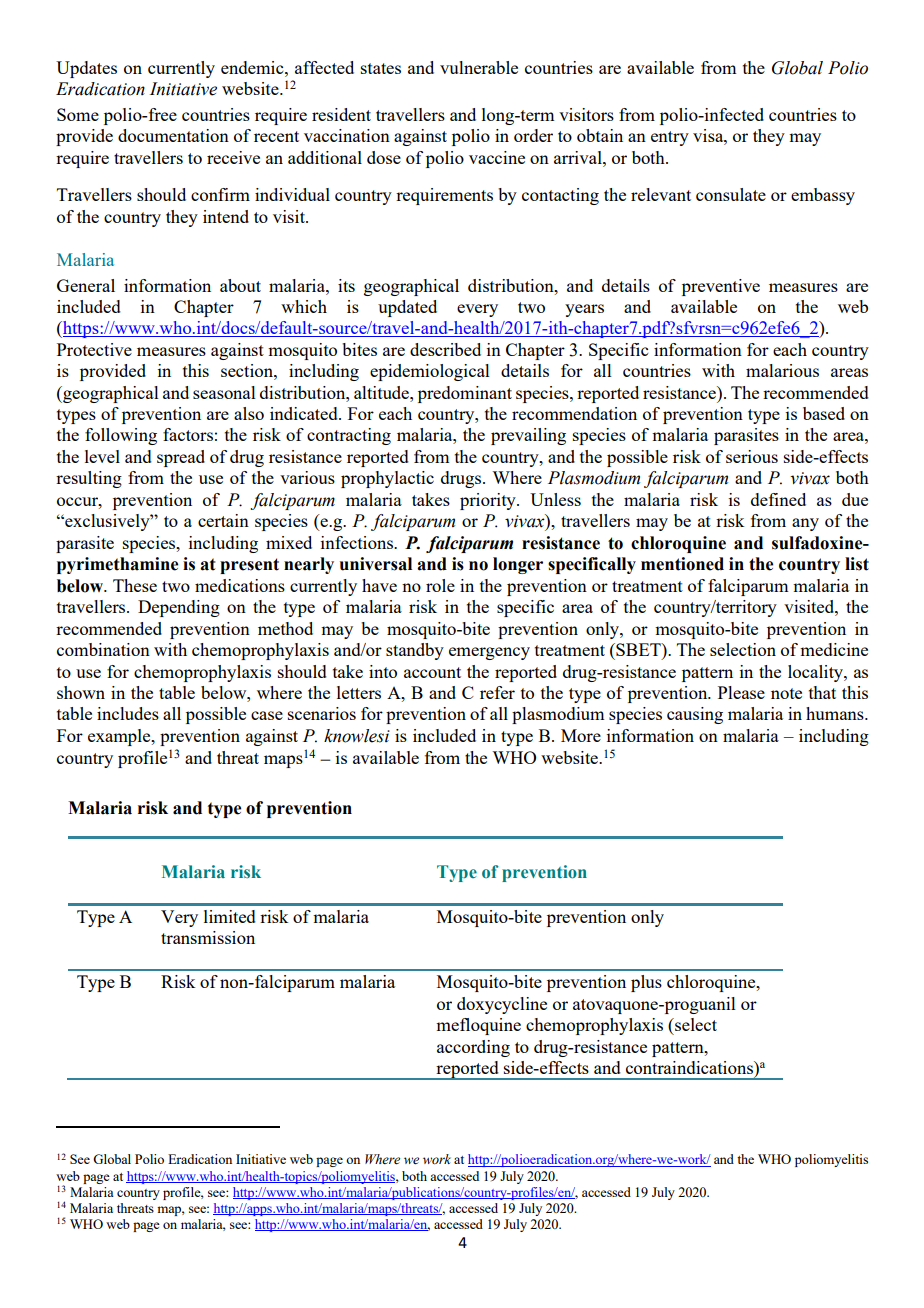 Image resolution: width=924 pixels, height=1308 pixels. I want to click on transmission, so click(208, 937).
